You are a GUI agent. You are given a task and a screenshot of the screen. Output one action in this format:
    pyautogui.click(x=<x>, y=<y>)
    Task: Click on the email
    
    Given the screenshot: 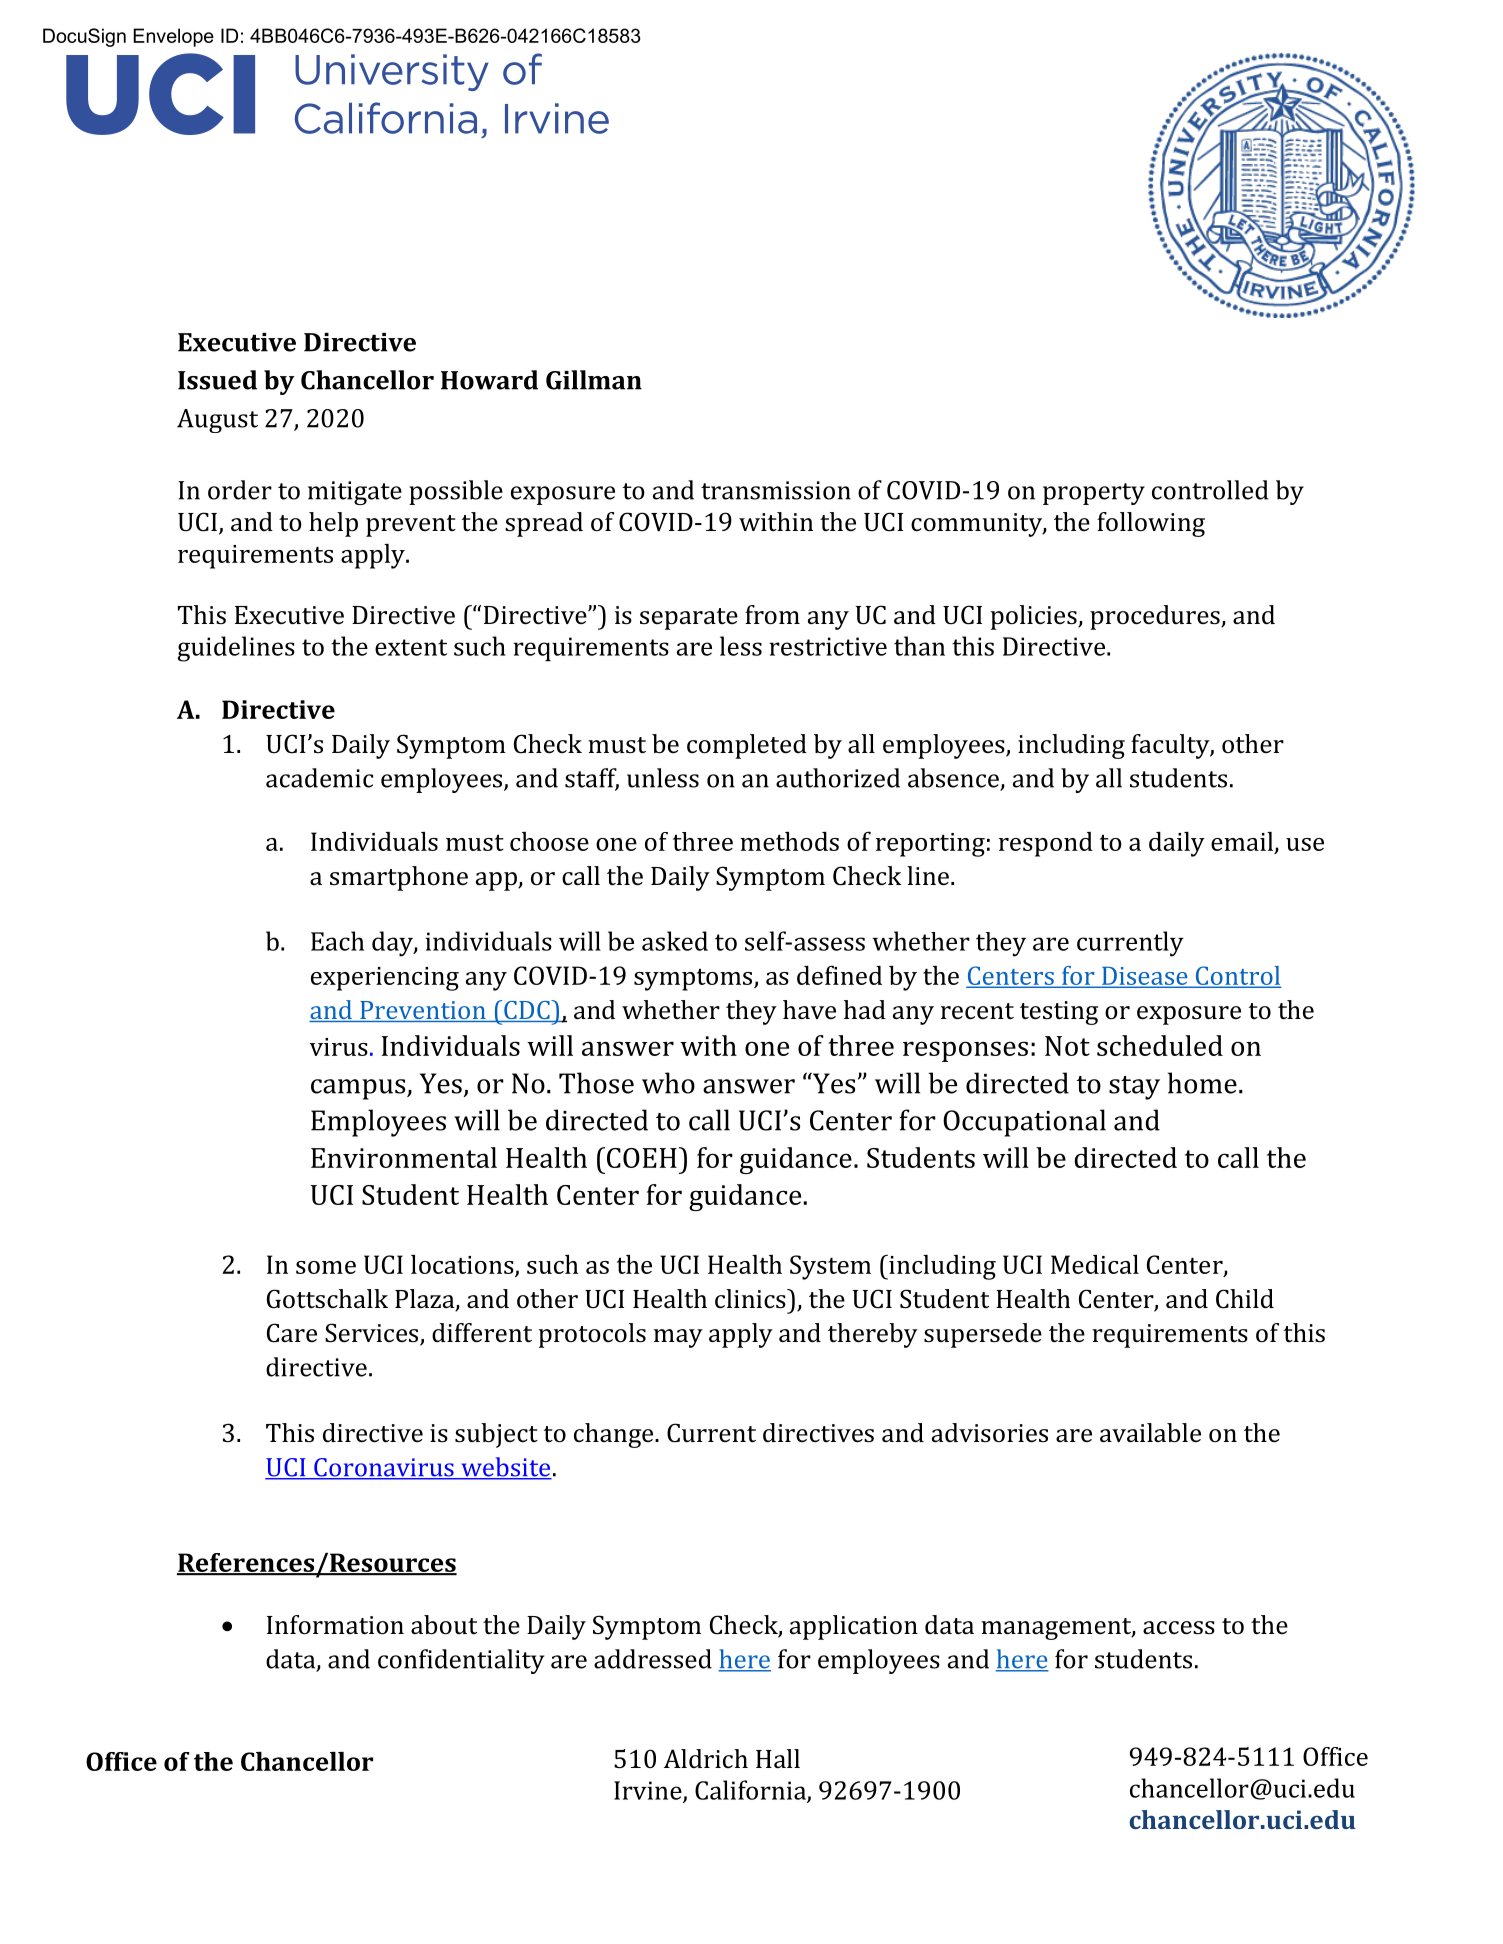 What is the action you would take?
    pyautogui.click(x=1242, y=841)
